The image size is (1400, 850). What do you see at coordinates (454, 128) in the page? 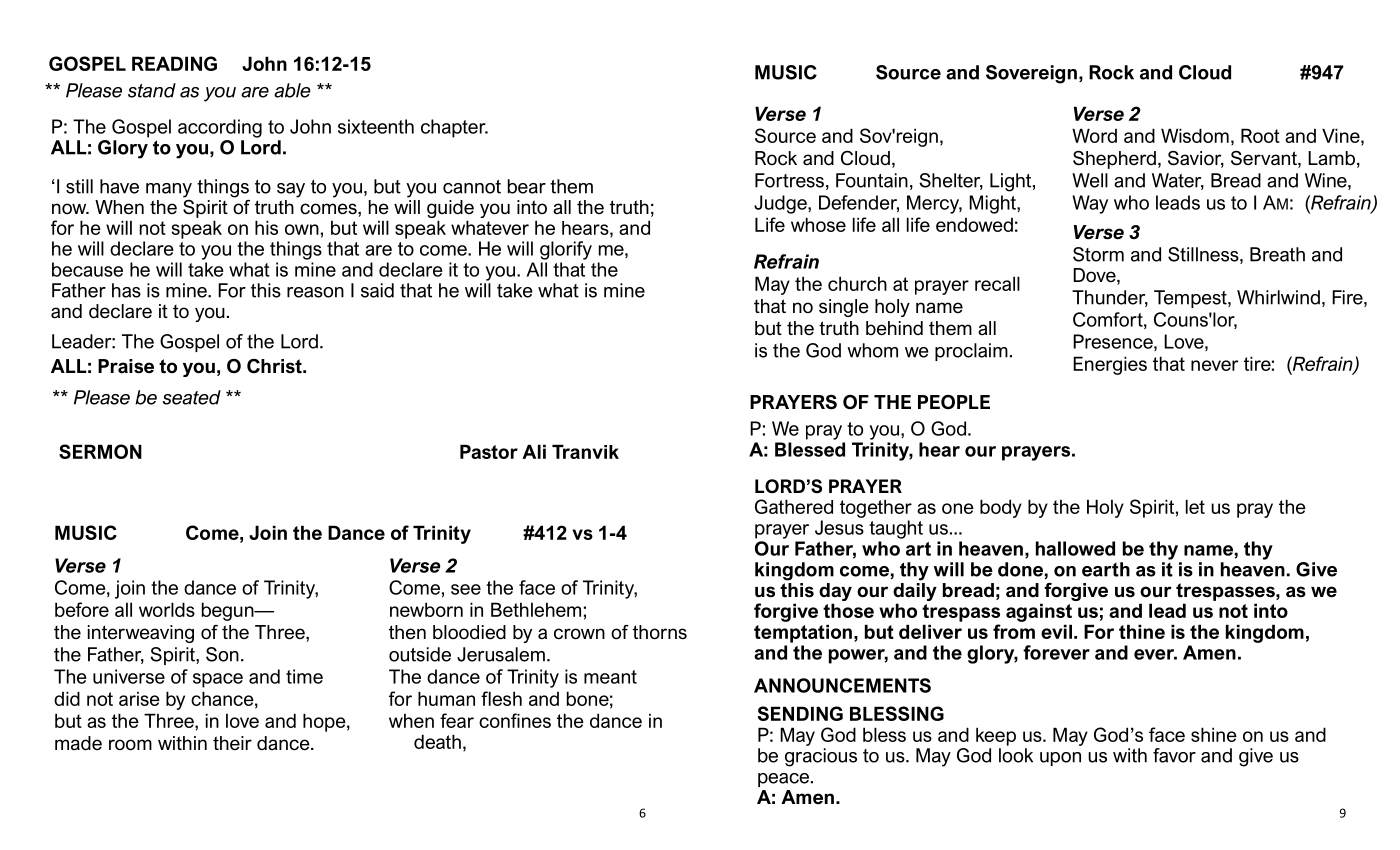
I see `chapter` at bounding box center [454, 128].
